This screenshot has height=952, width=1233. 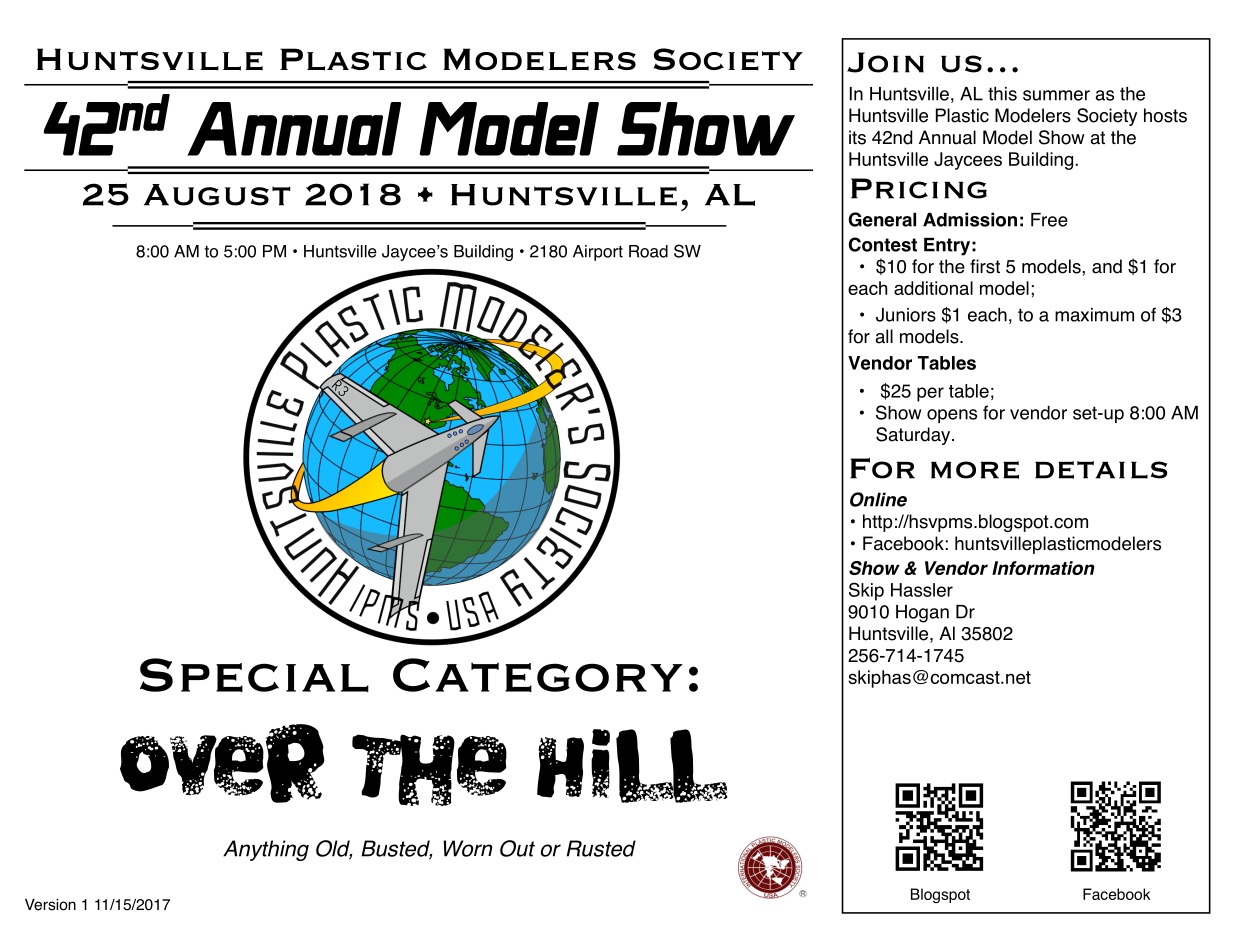 I want to click on summer, so click(x=1056, y=95).
